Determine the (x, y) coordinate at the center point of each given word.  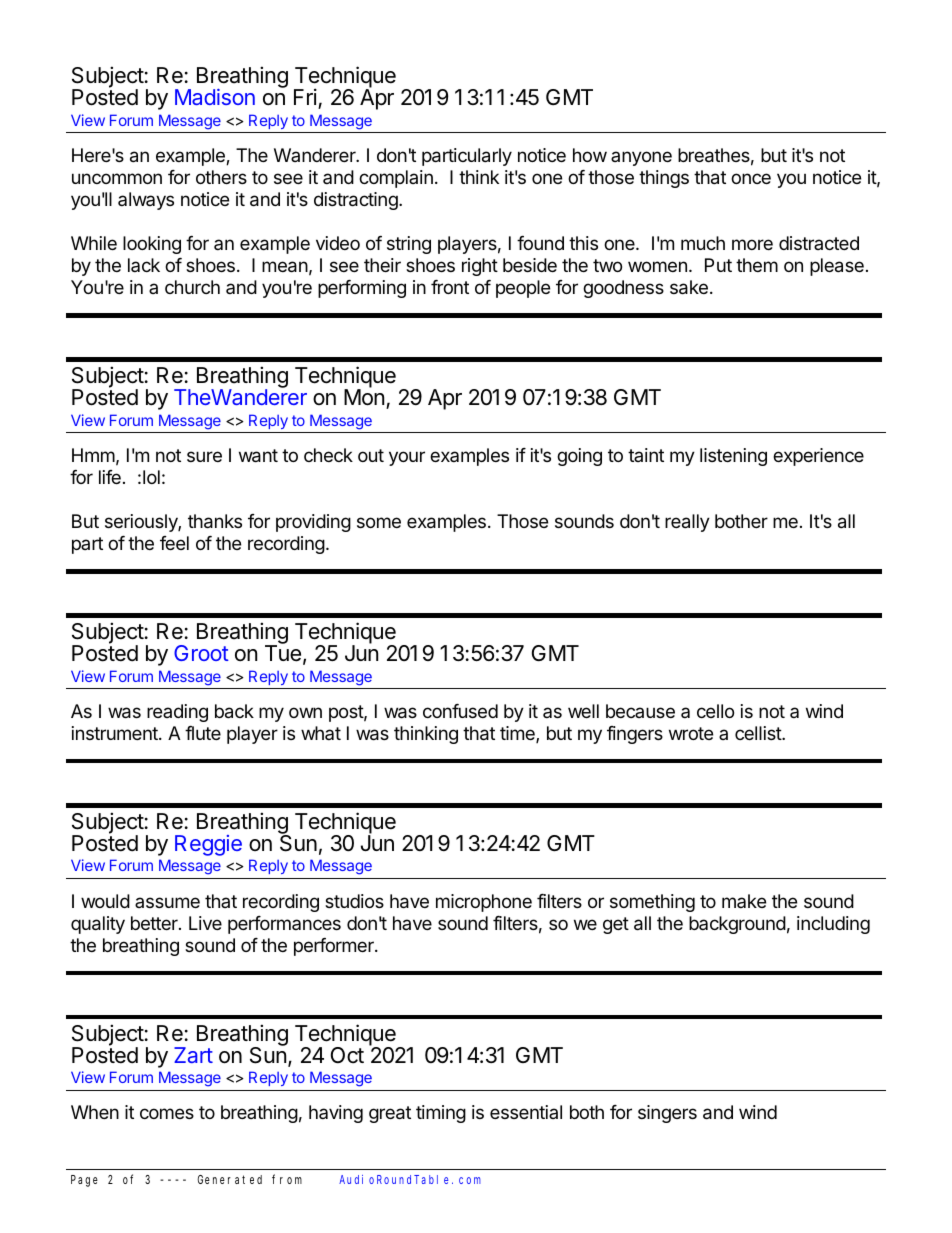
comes (167, 1113)
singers (667, 1114)
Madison (215, 97)
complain (396, 179)
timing (441, 1114)
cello (715, 711)
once (751, 178)
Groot (201, 653)
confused (460, 711)
